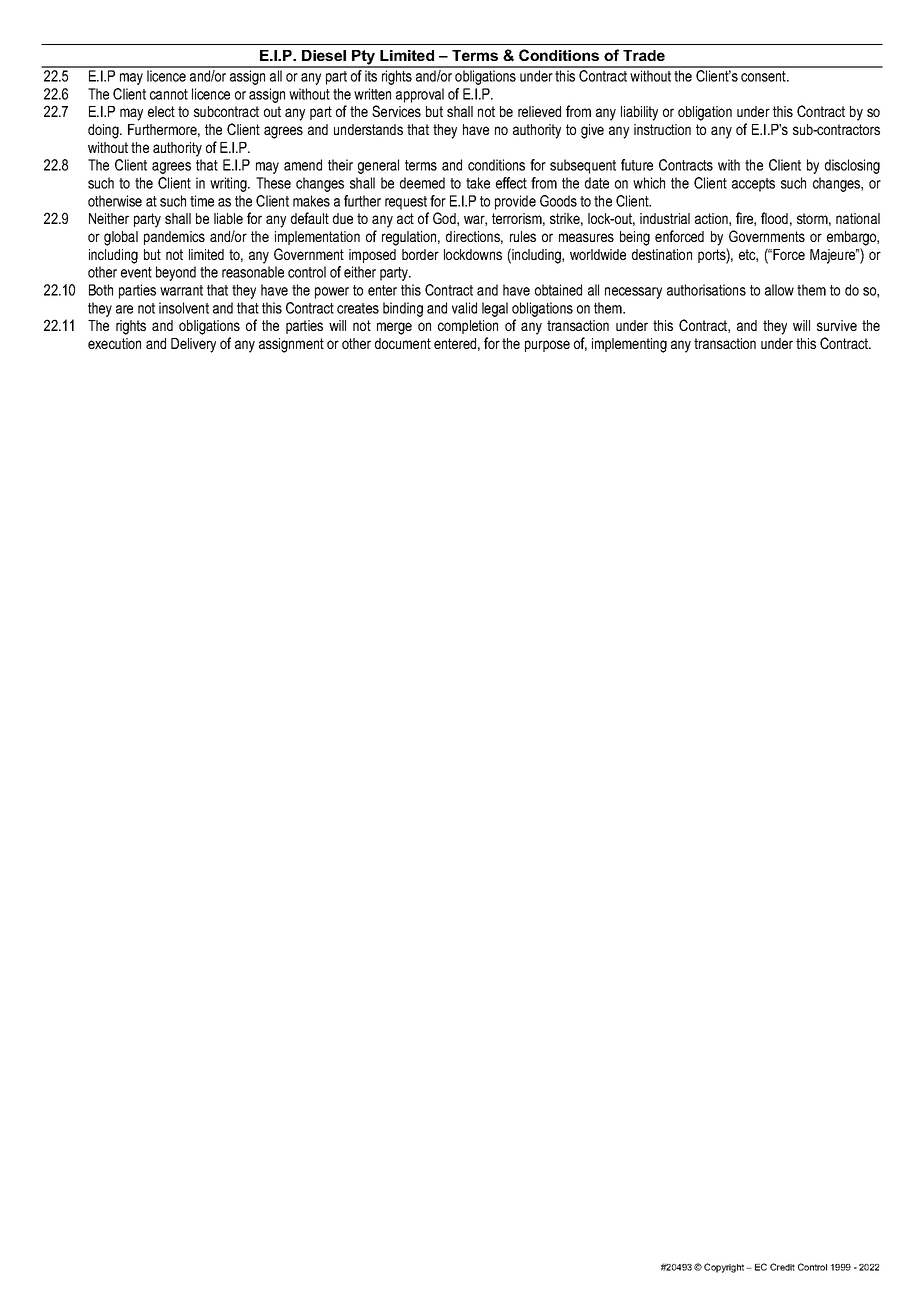 The width and height of the image is (924, 1308). Describe the element at coordinates (725, 1268) in the image. I see `Copyright` at that location.
